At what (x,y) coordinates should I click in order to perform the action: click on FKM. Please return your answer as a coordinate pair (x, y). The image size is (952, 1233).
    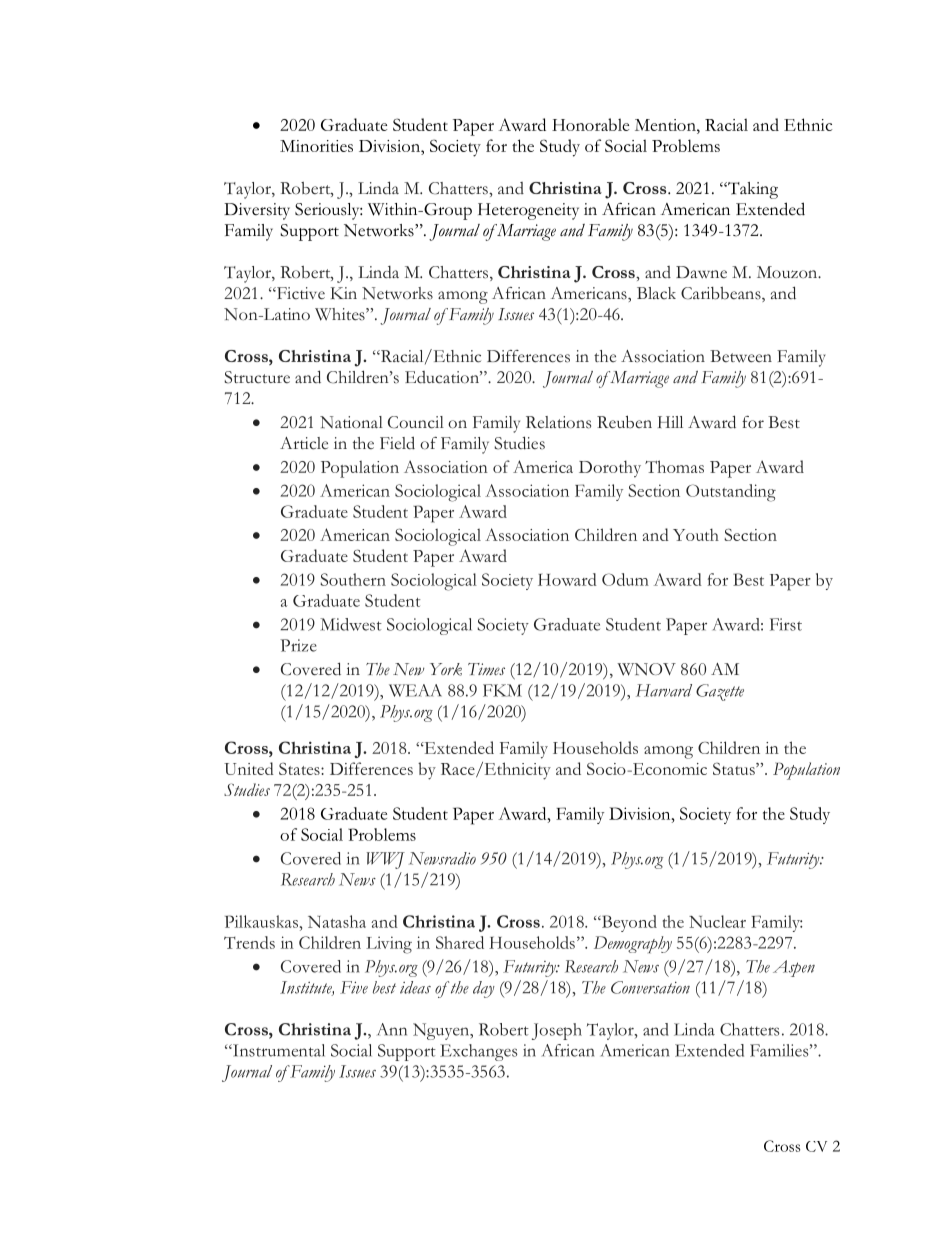
    Looking at the image, I should click on (502, 690).
